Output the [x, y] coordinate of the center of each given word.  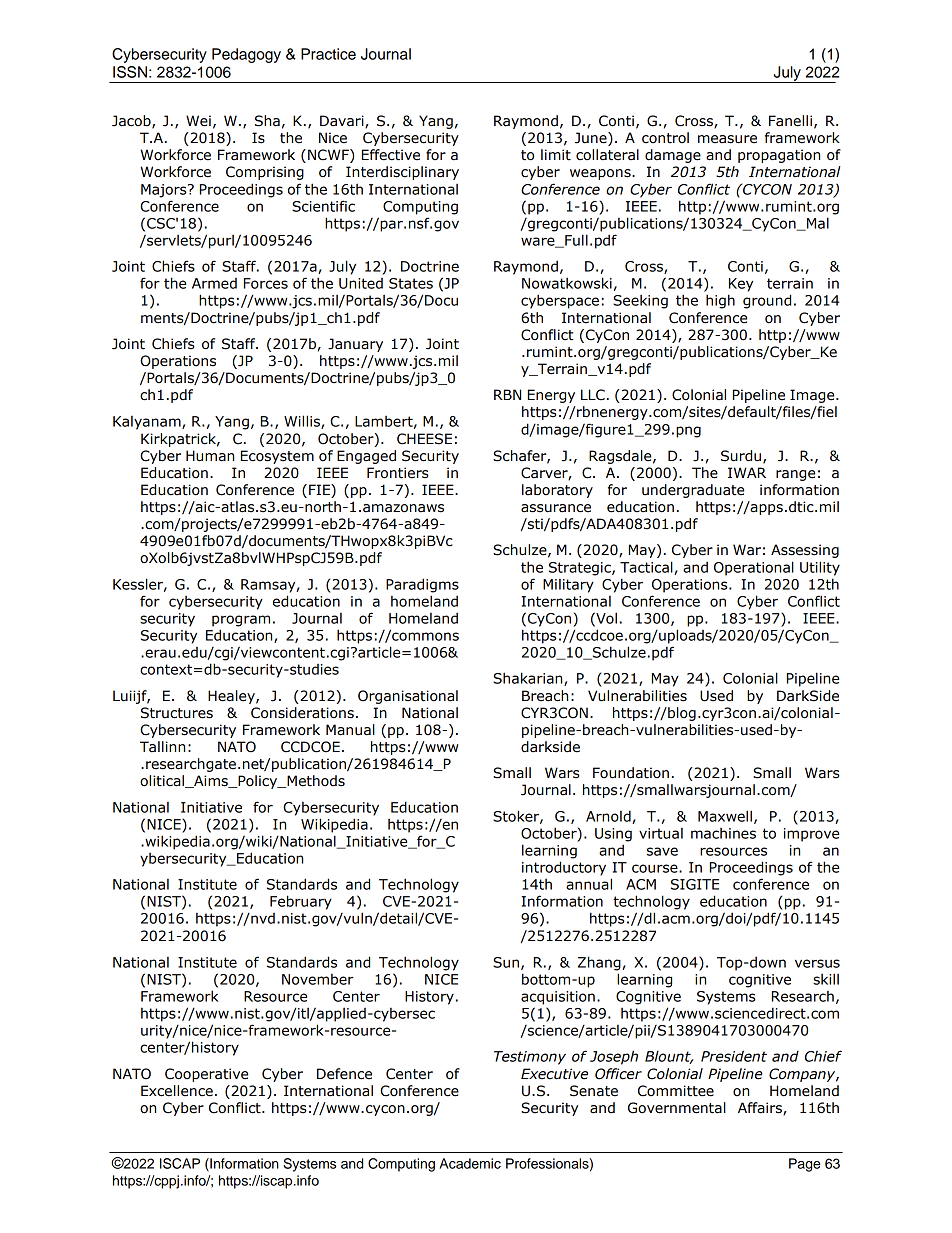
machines [723, 833]
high [720, 301]
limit [556, 155]
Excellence [177, 1091]
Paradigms [422, 585]
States [411, 283]
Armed [214, 283]
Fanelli [790, 121]
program [241, 621]
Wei [198, 121]
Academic [470, 1163]
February [301, 902]
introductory [564, 868]
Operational [754, 568]
